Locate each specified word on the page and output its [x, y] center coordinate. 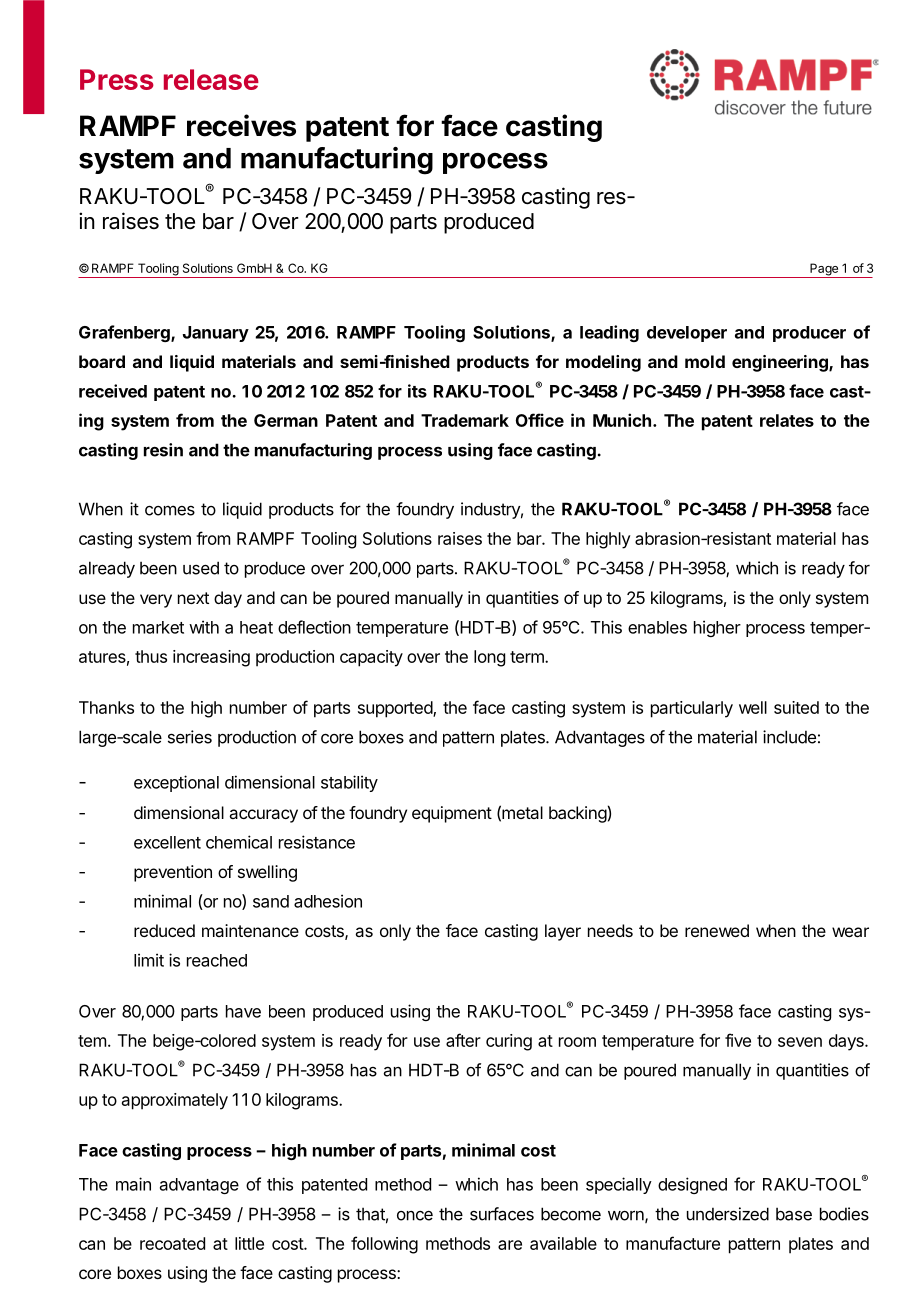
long [489, 658]
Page [824, 270]
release [211, 79]
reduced [164, 930]
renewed [717, 930]
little [249, 1243]
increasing [211, 658]
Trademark [465, 420]
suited [796, 707]
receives [241, 125]
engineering [781, 363]
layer [563, 932]
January [216, 334]
